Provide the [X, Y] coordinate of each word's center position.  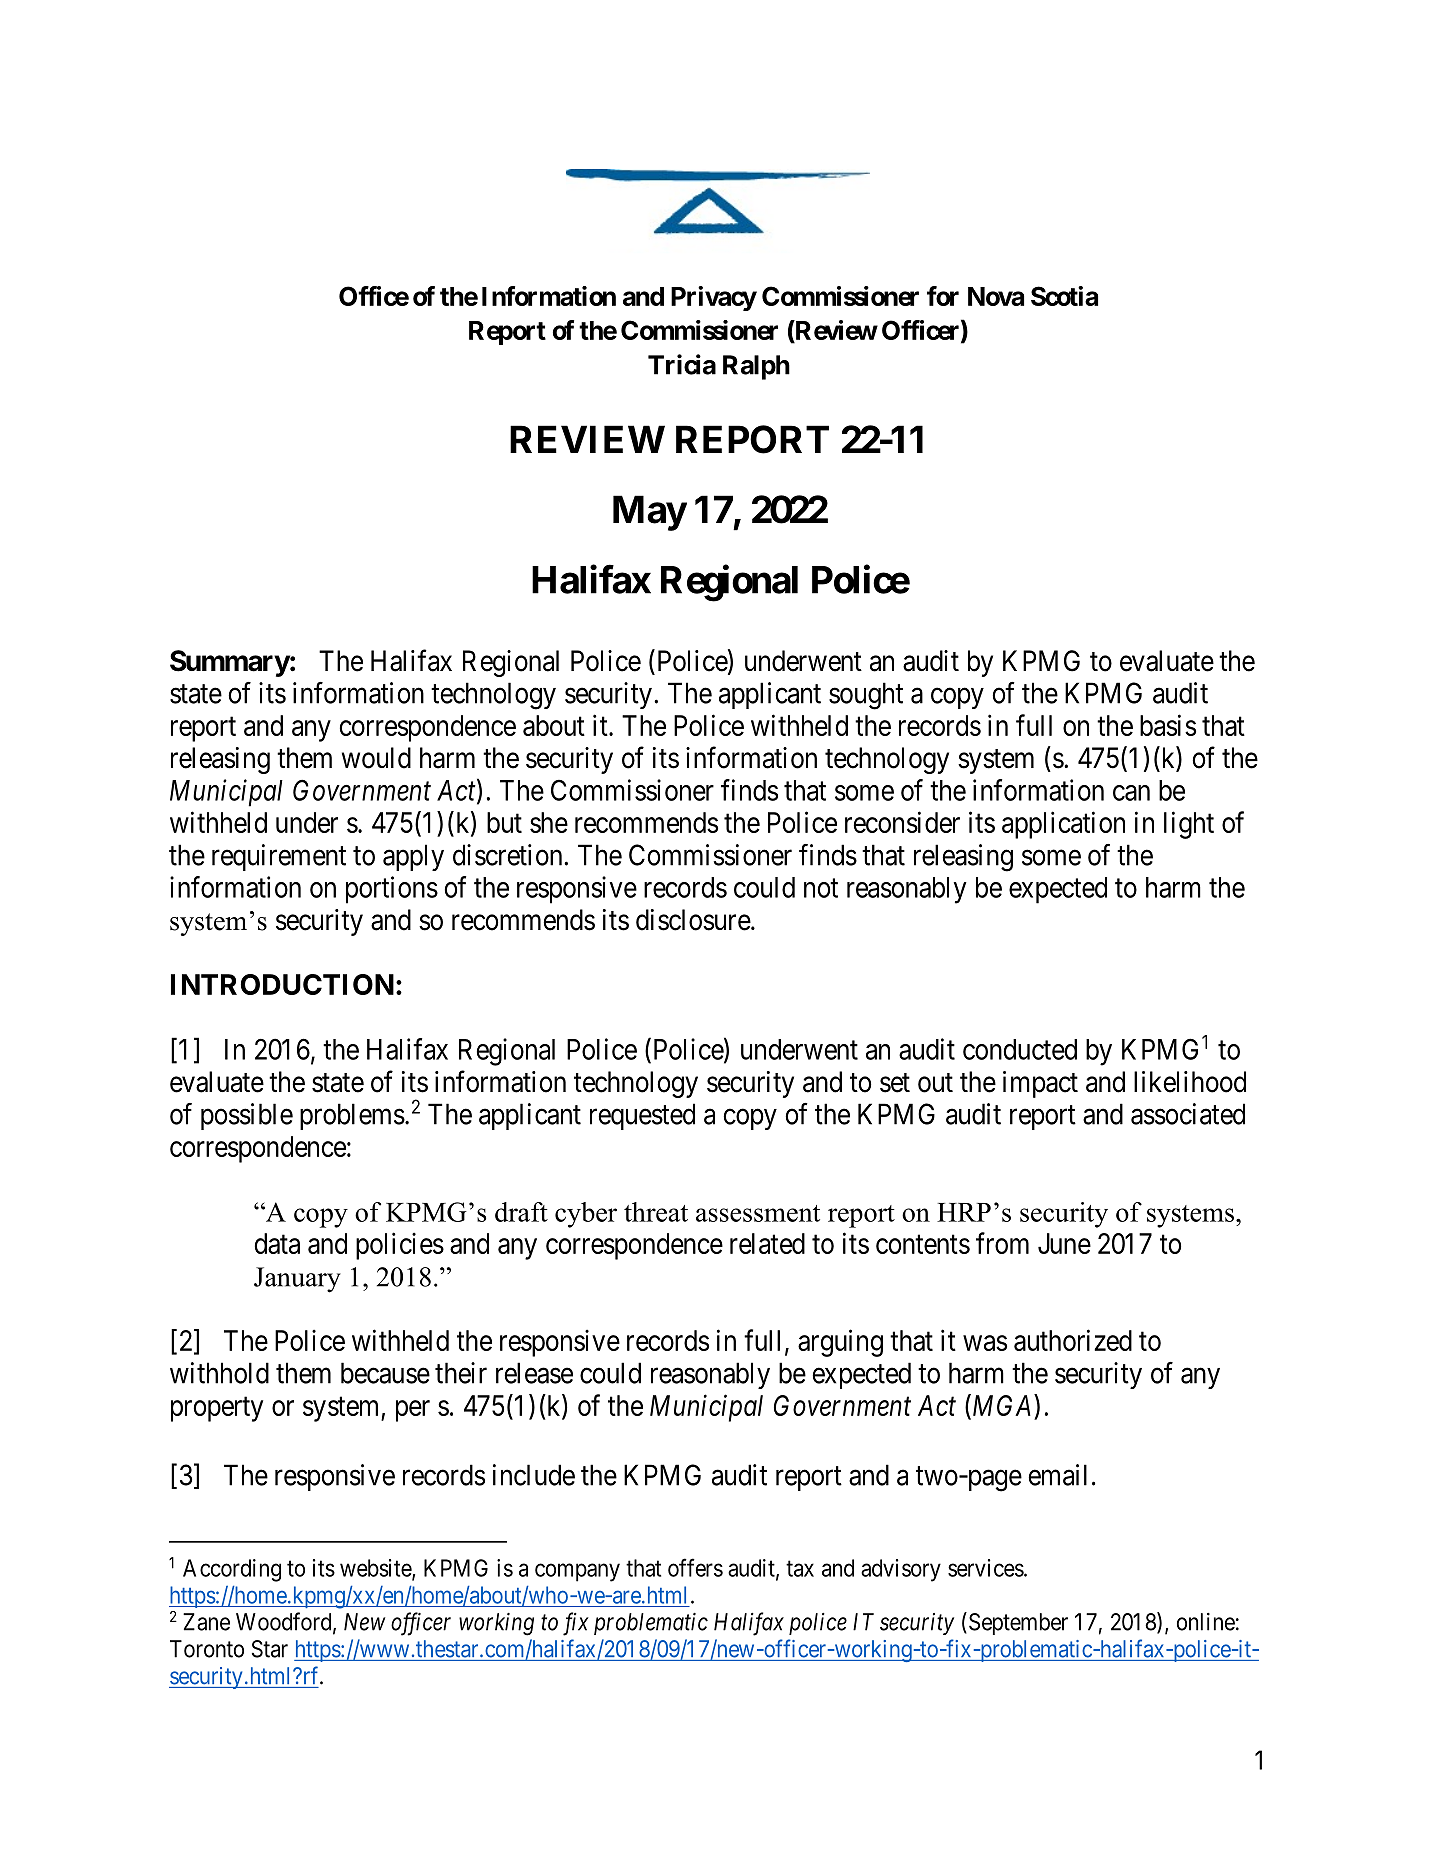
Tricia [682, 364]
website [376, 1569]
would [376, 758]
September [1017, 1623]
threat [656, 1212]
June [1064, 1243]
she [549, 822]
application [1063, 825]
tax [800, 1568]
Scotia [1064, 296]
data [277, 1243]
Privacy [714, 298]
